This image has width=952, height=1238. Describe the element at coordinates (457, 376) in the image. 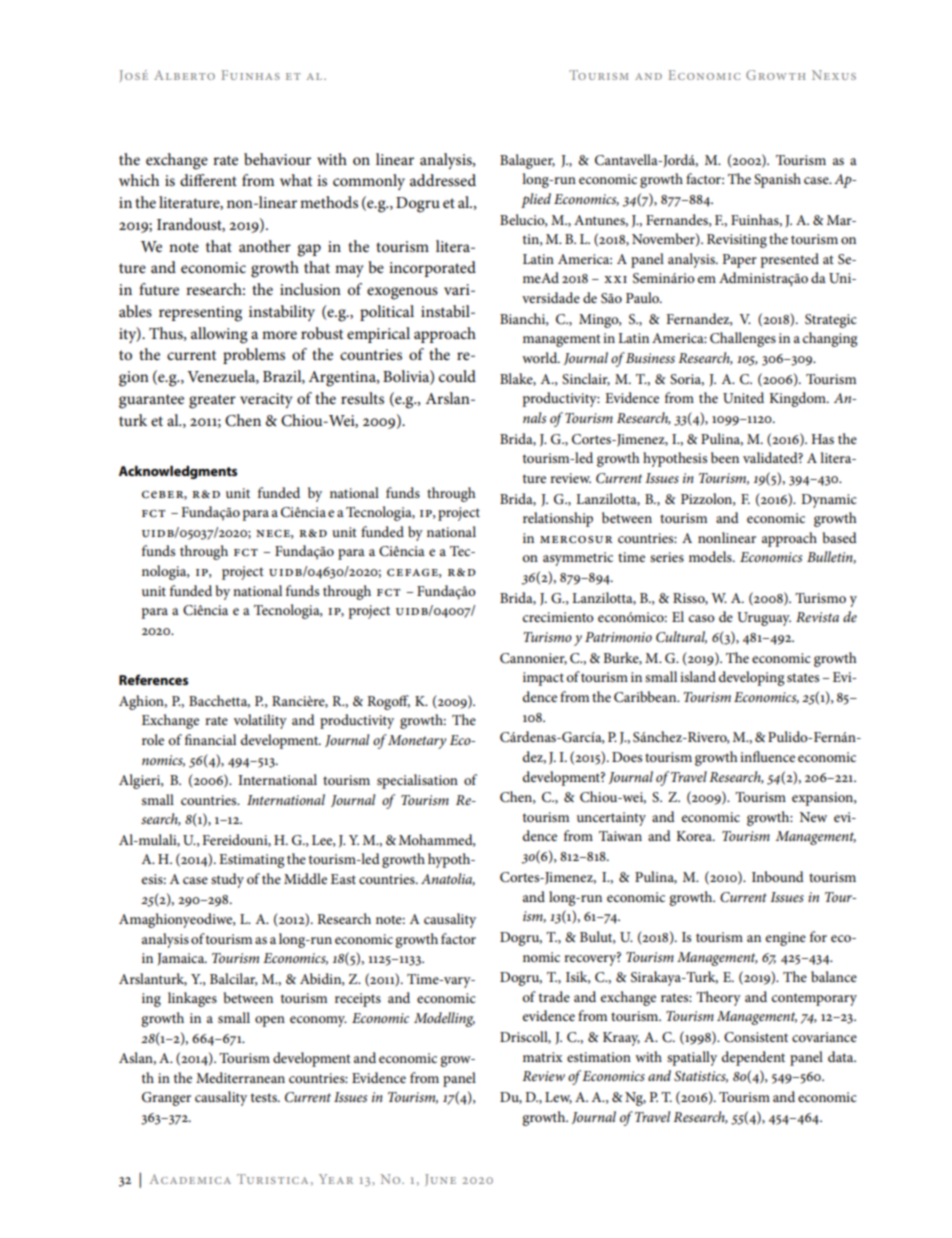

I see `could` at that location.
